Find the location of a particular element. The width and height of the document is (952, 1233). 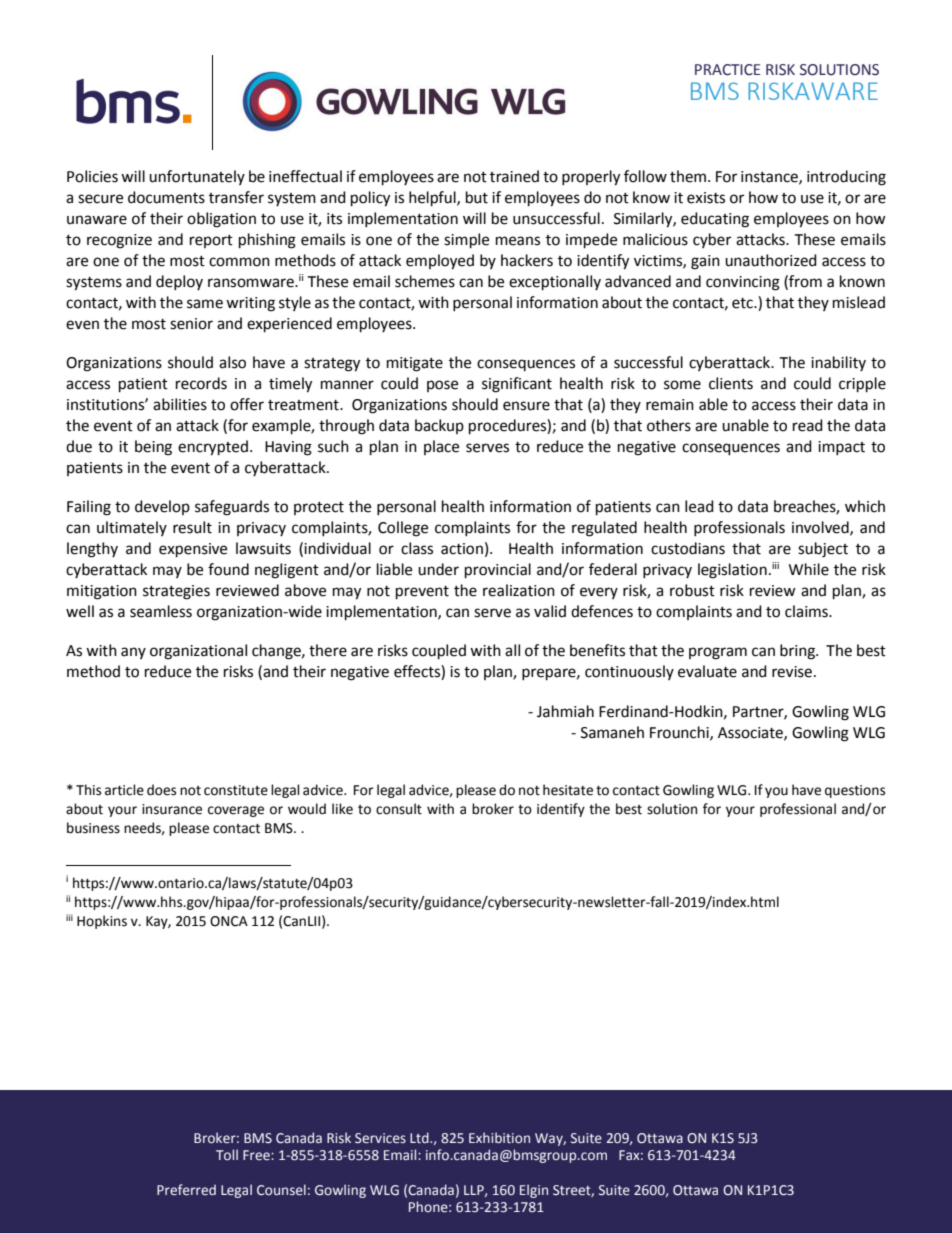

read is located at coordinates (808, 425).
